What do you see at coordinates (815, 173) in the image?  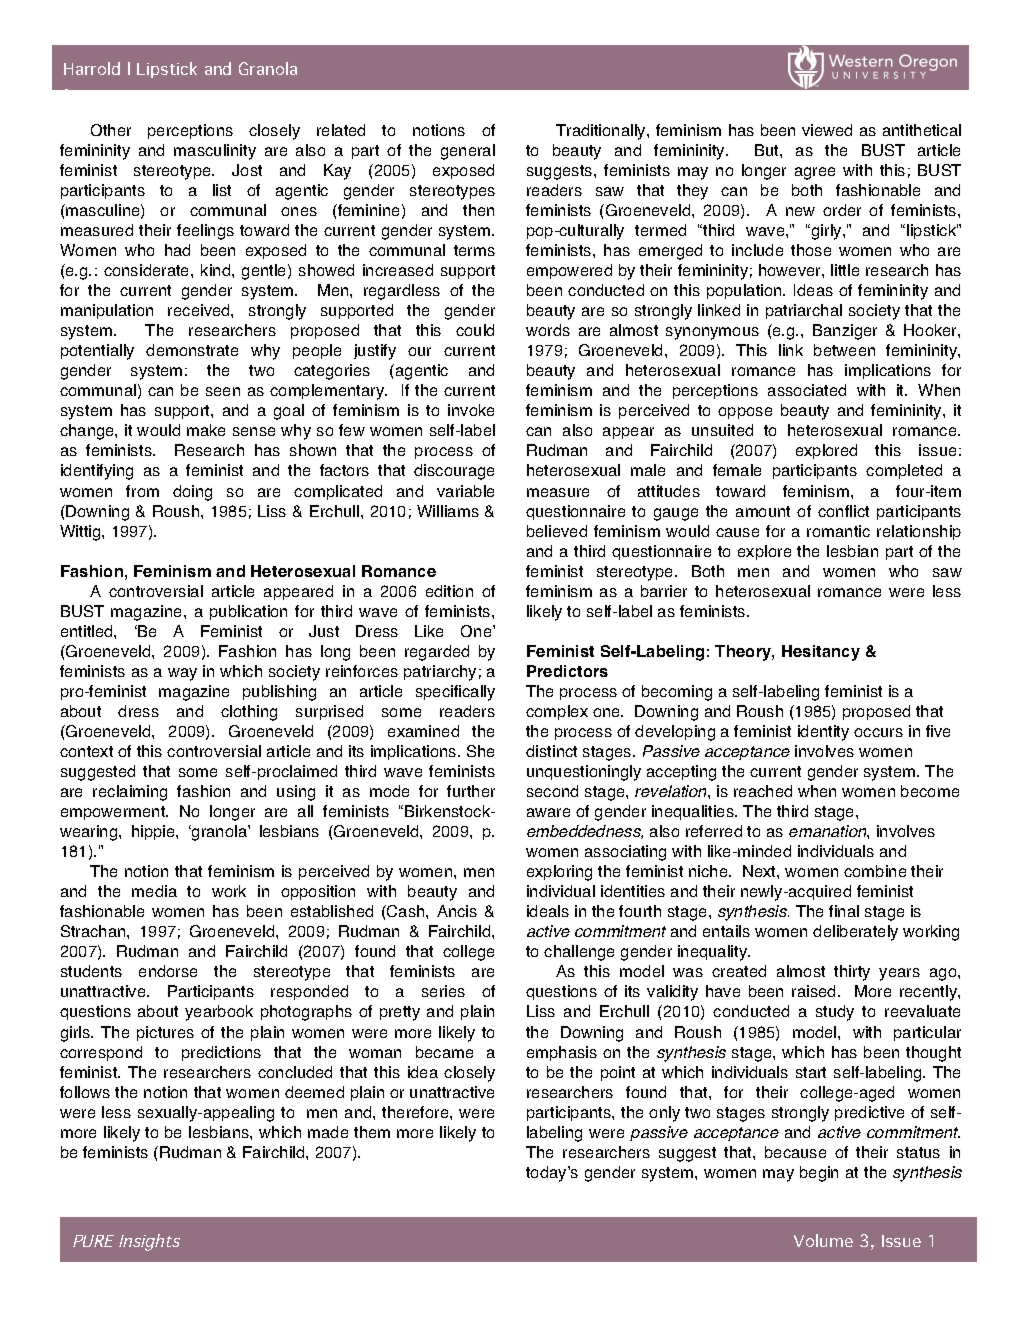 I see `agree` at bounding box center [815, 173].
